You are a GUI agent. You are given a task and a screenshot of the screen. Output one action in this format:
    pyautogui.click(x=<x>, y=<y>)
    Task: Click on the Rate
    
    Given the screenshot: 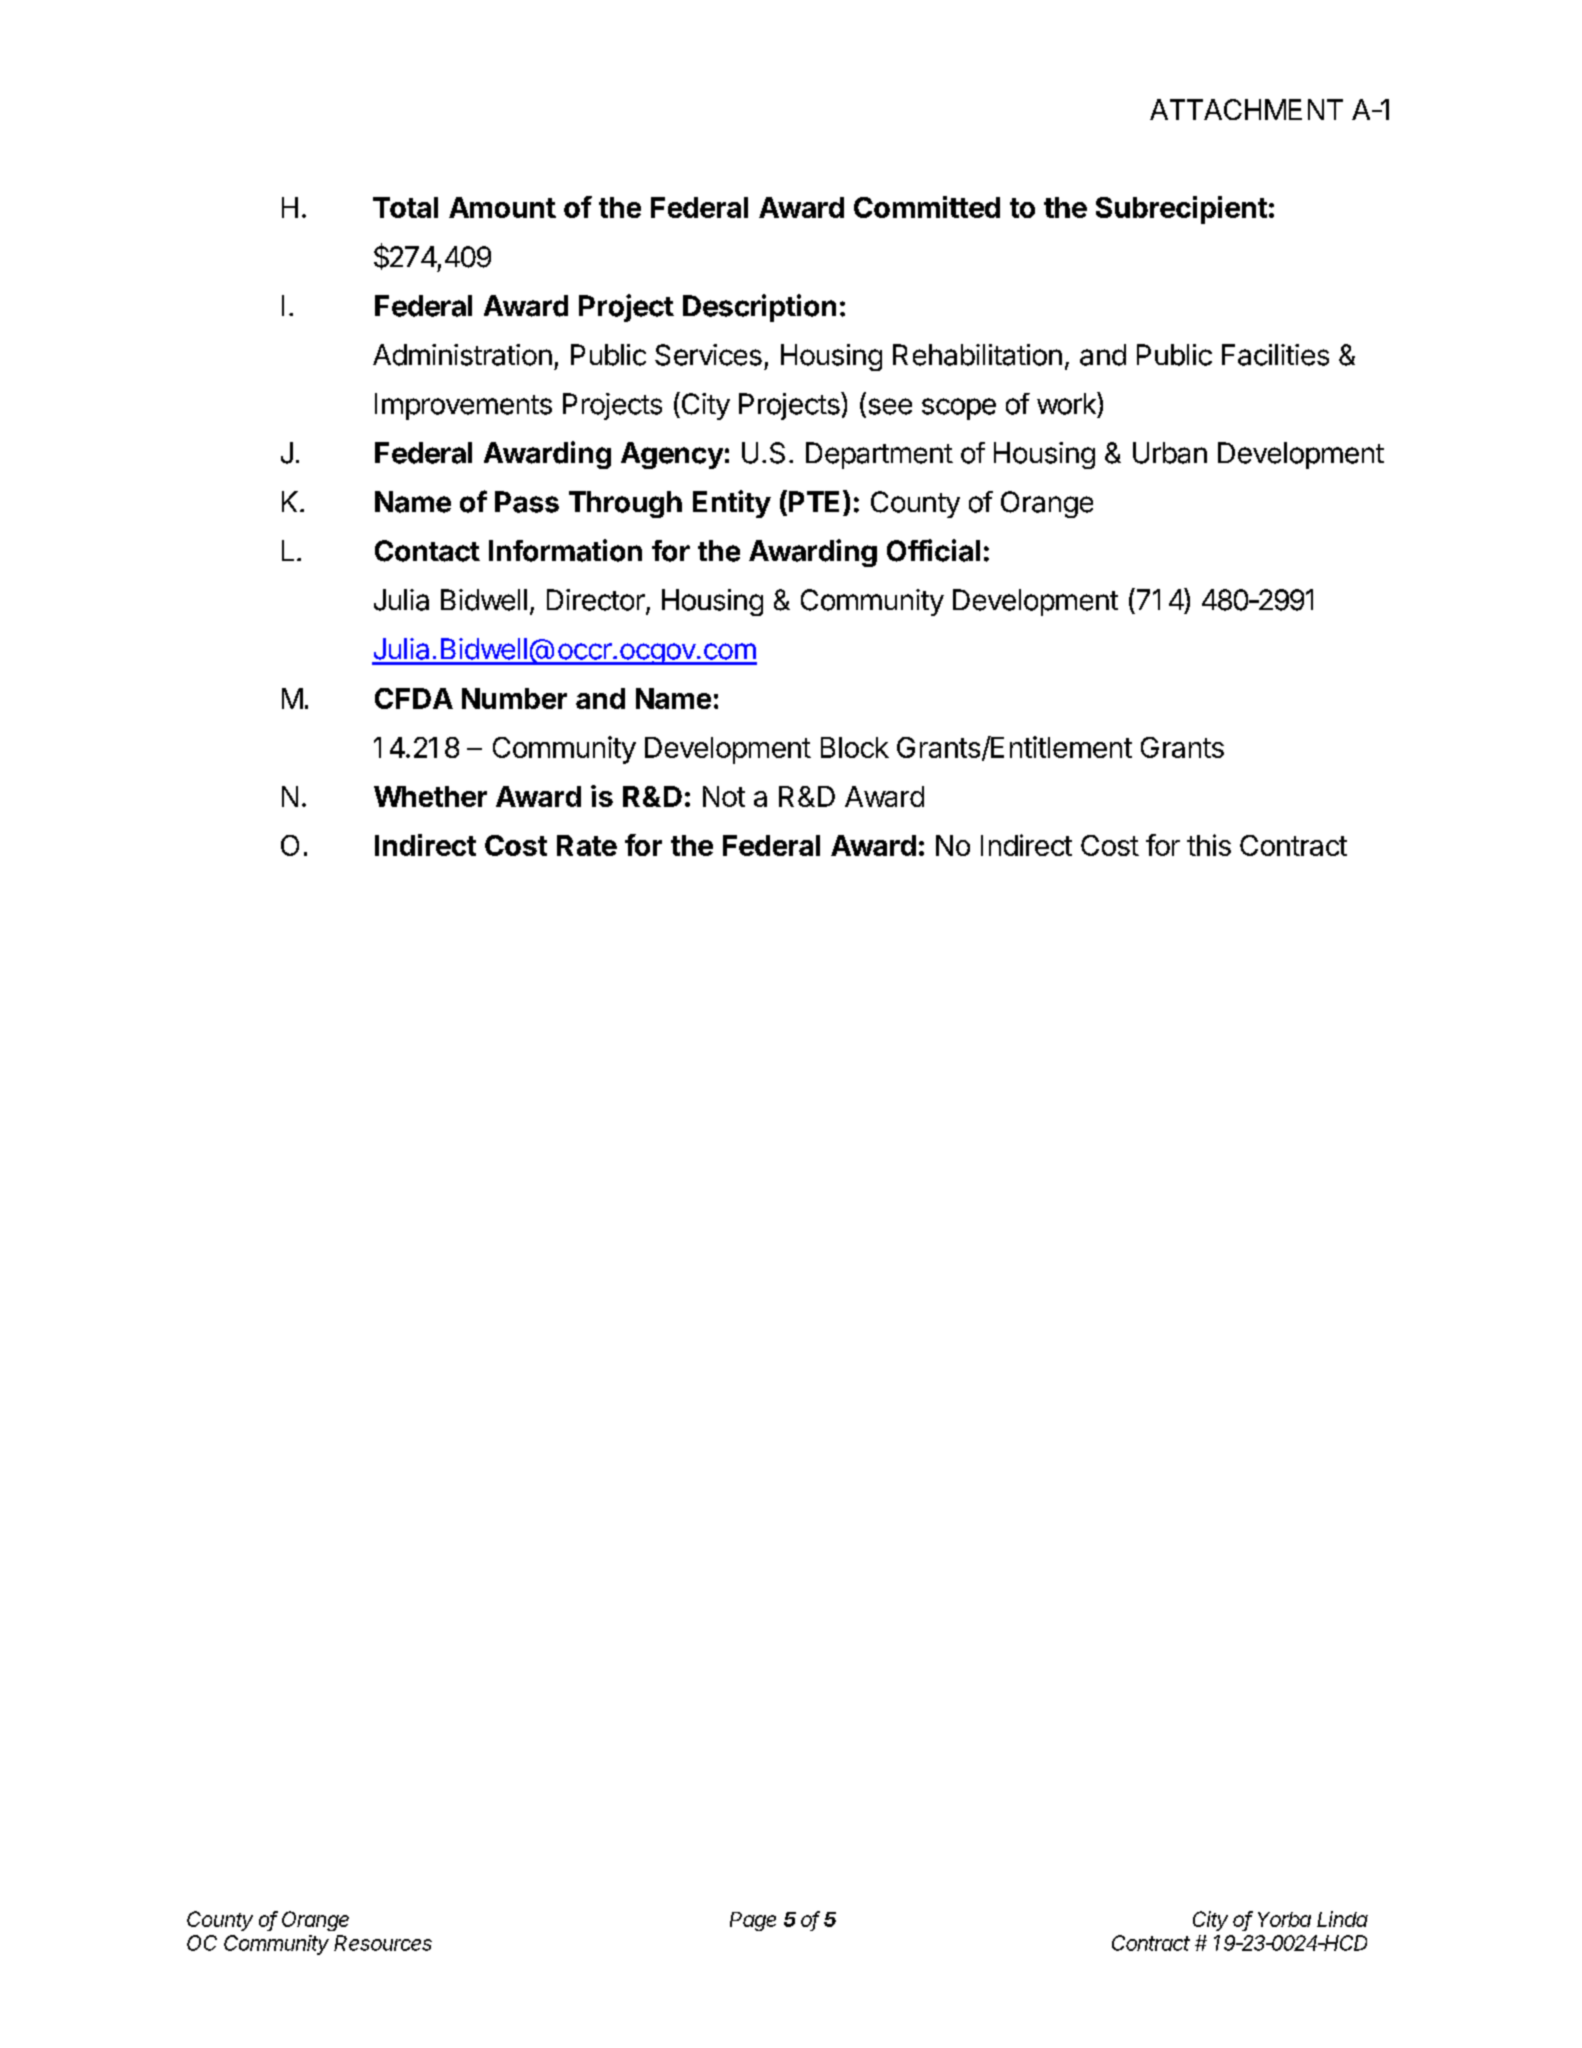 What is the action you would take?
    pyautogui.click(x=587, y=845)
